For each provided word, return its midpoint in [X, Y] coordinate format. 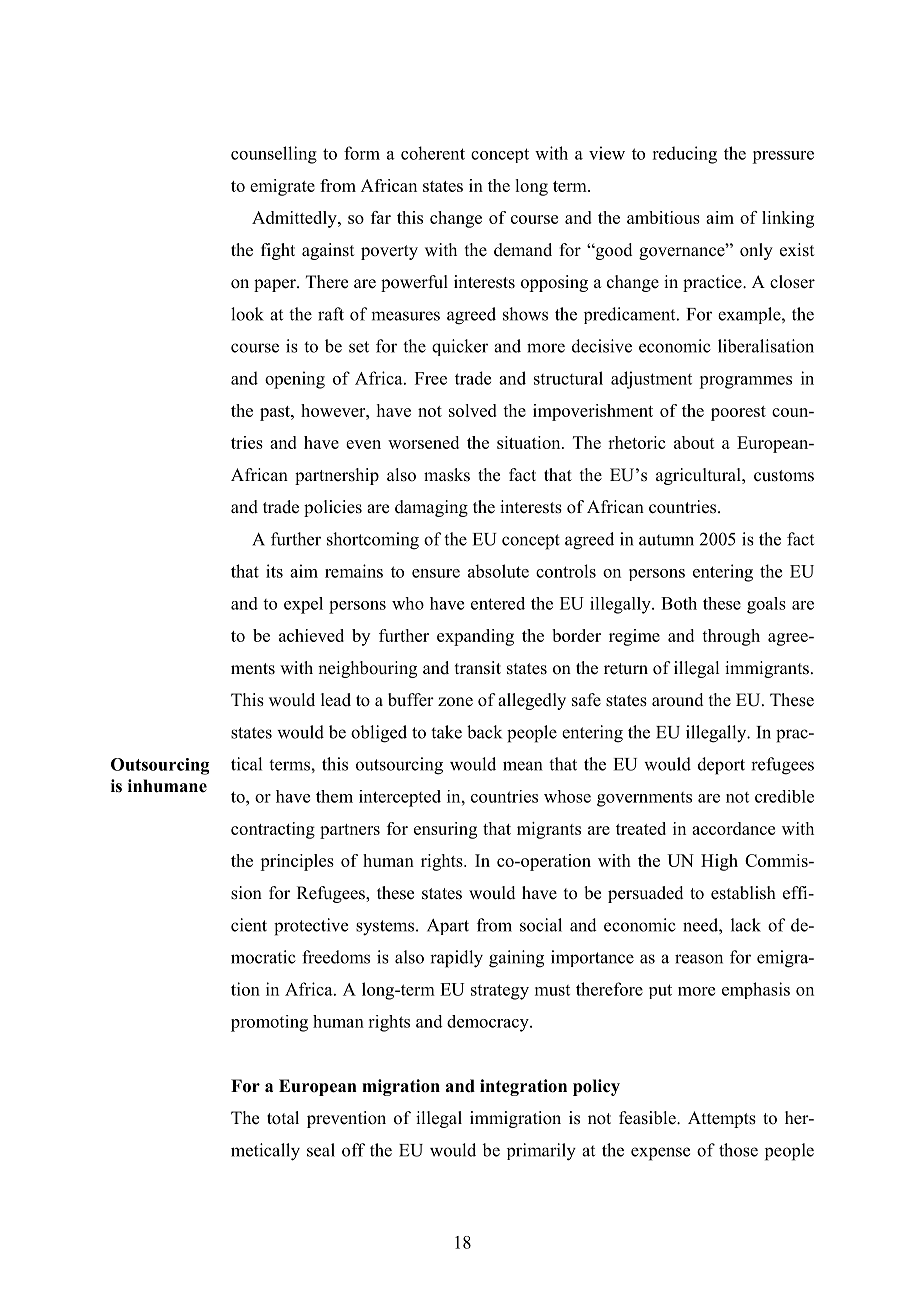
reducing [684, 155]
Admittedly [295, 219]
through [731, 637]
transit [478, 668]
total [283, 1118]
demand [523, 250]
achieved [311, 635]
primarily [541, 1152]
